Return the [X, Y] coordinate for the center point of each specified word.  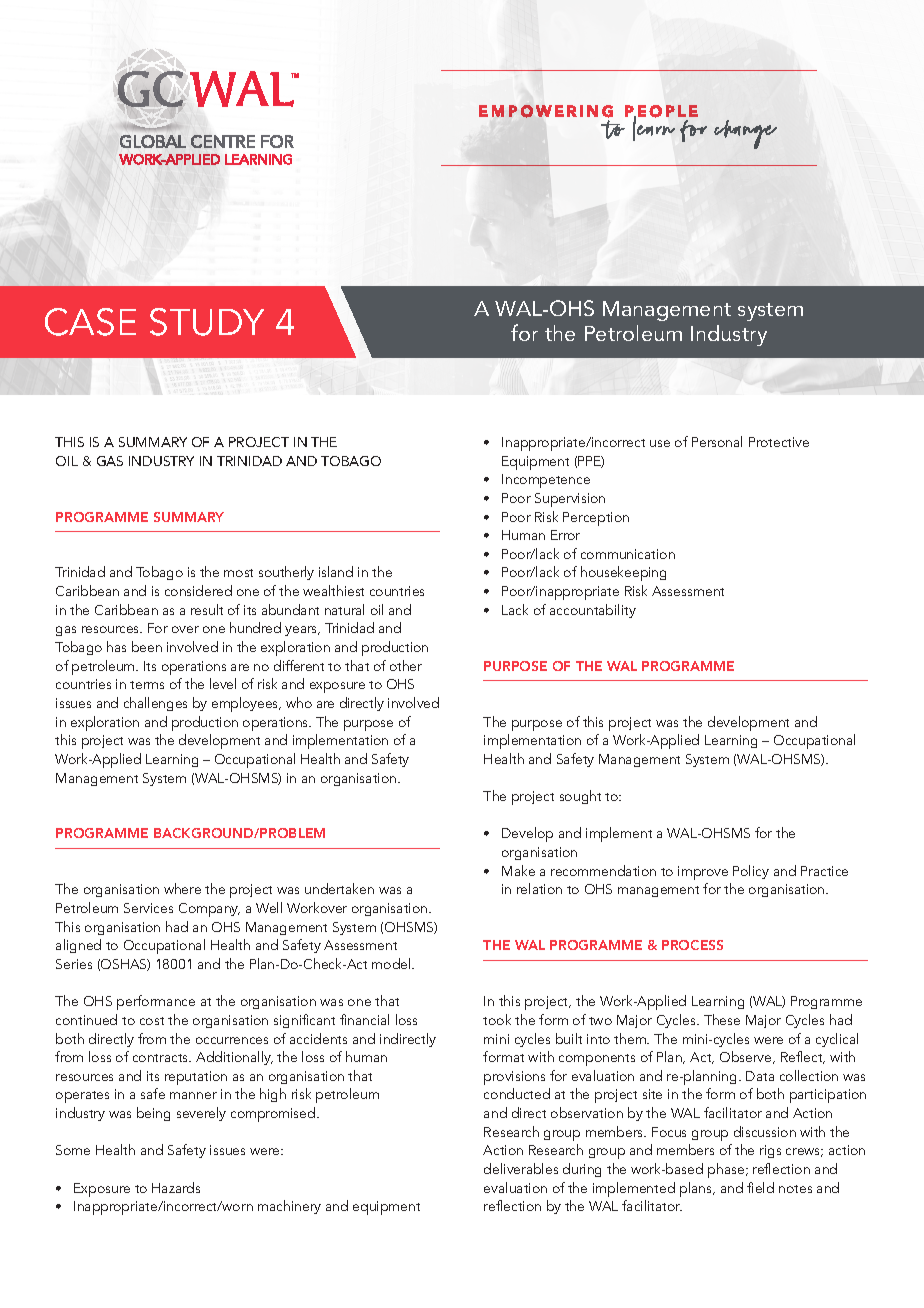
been [147, 646]
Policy [751, 872]
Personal [717, 441]
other [406, 665]
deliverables [521, 1168]
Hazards [176, 1187]
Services [148, 908]
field [760, 1187]
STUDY [207, 322]
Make [518, 870]
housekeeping [623, 573]
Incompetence [546, 481]
